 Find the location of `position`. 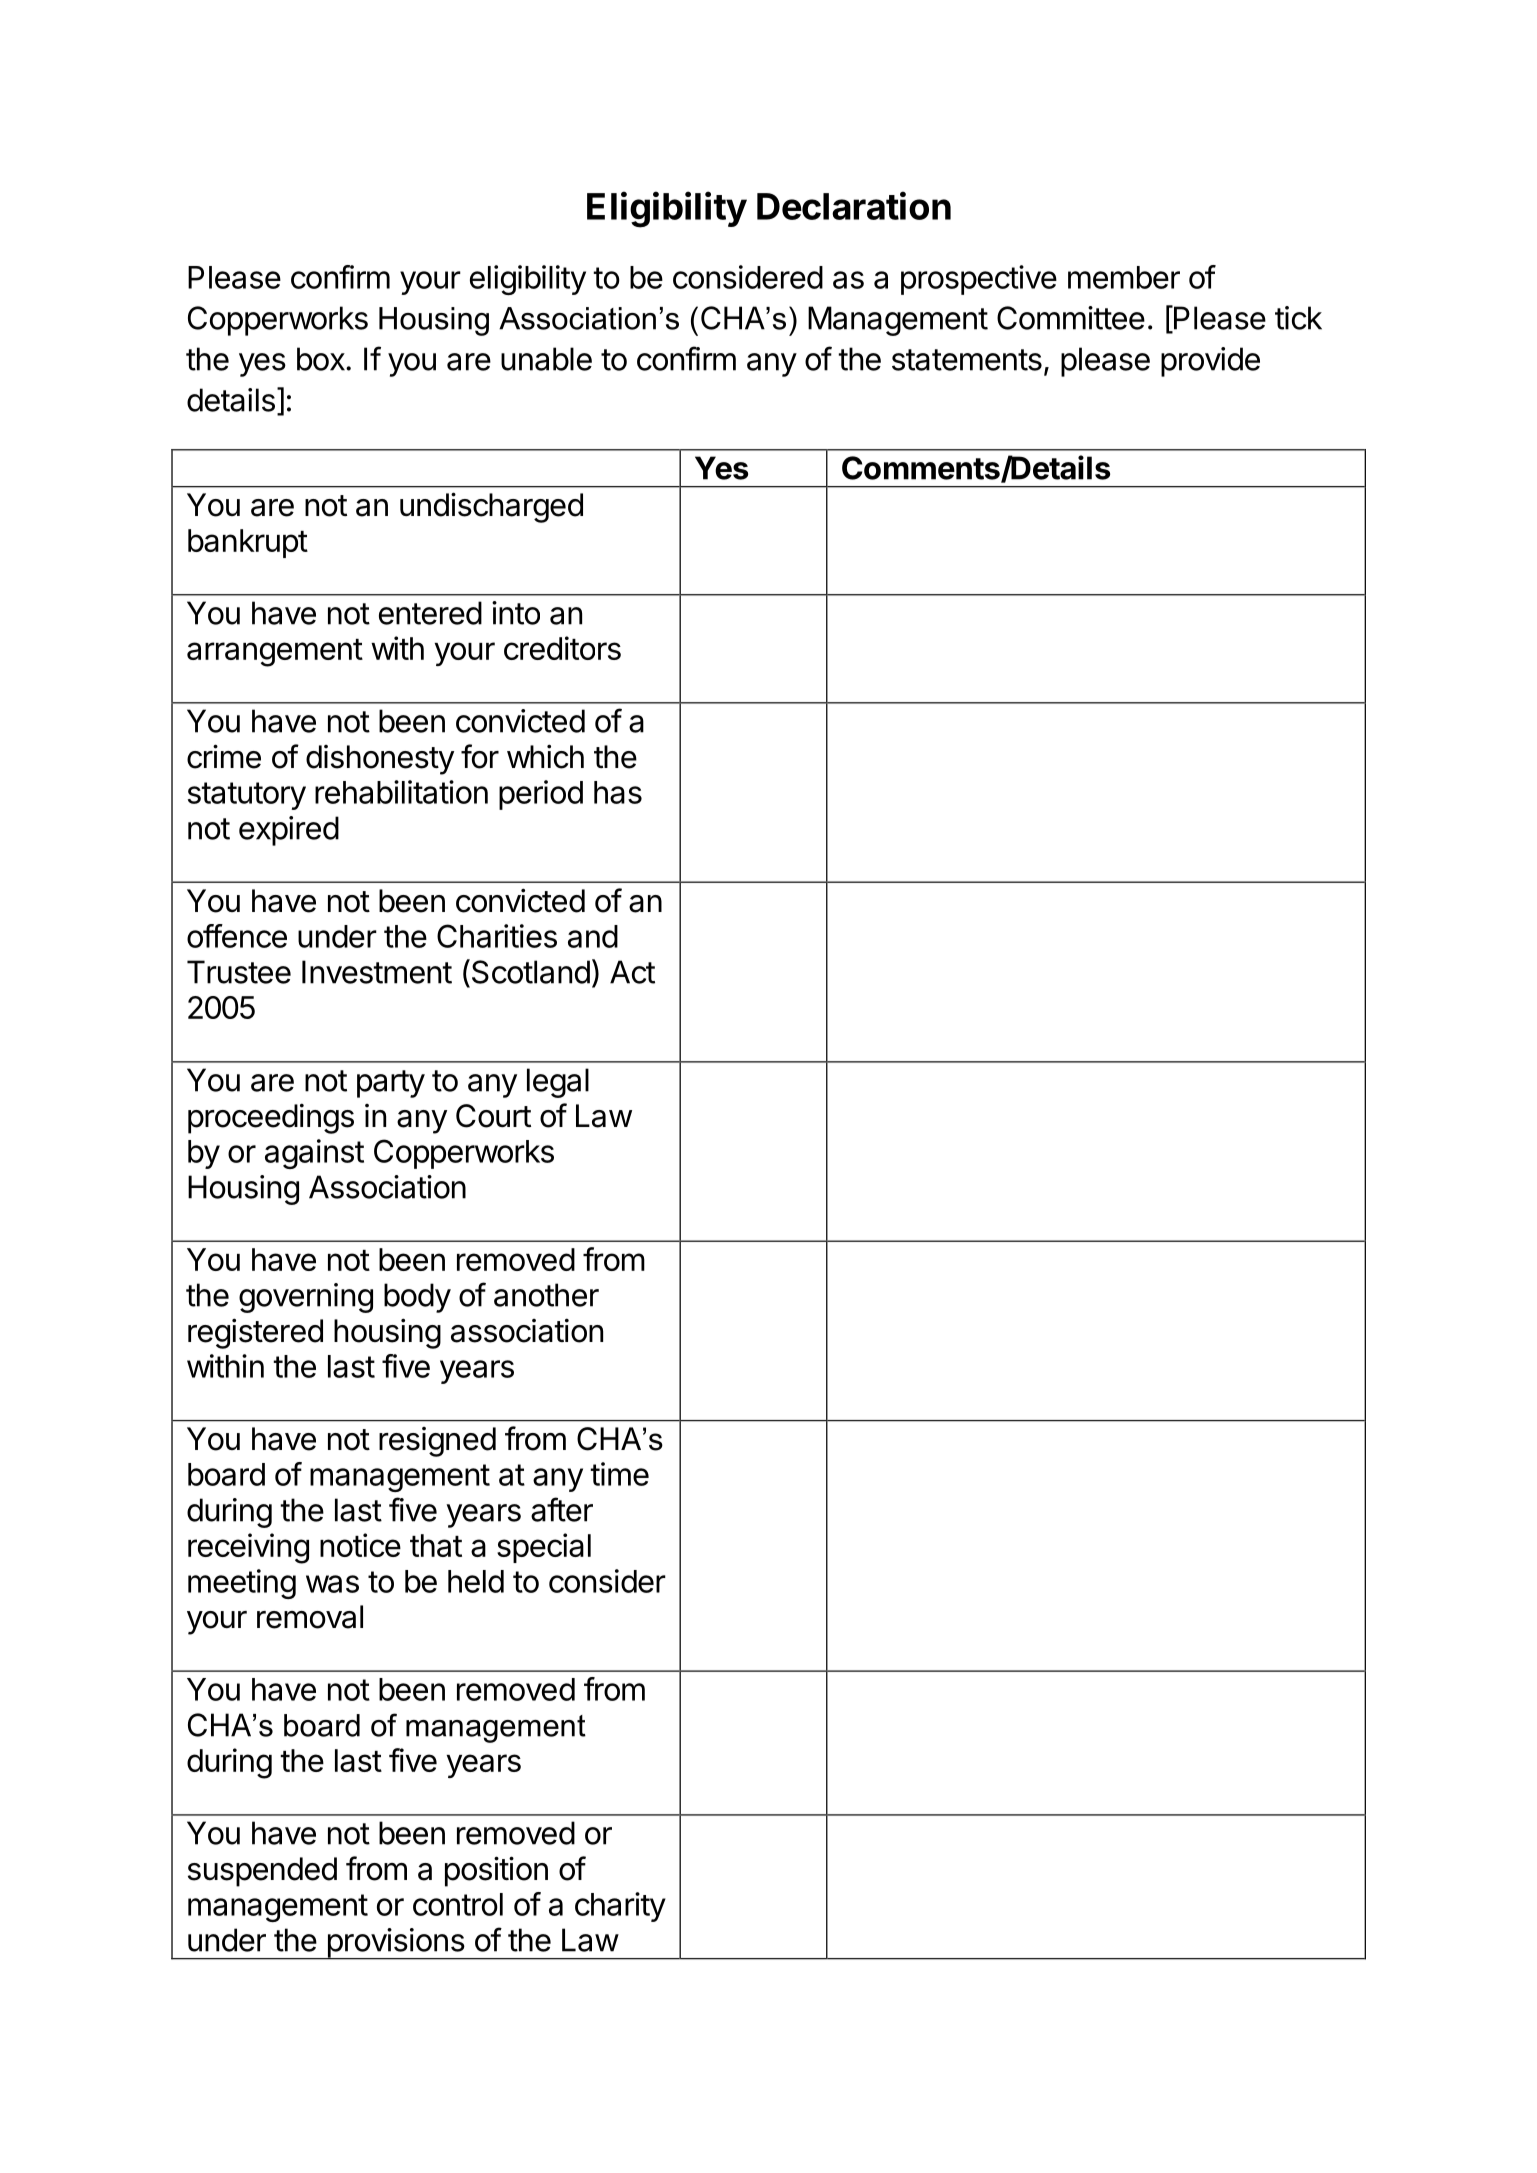

position is located at coordinates (496, 1871).
